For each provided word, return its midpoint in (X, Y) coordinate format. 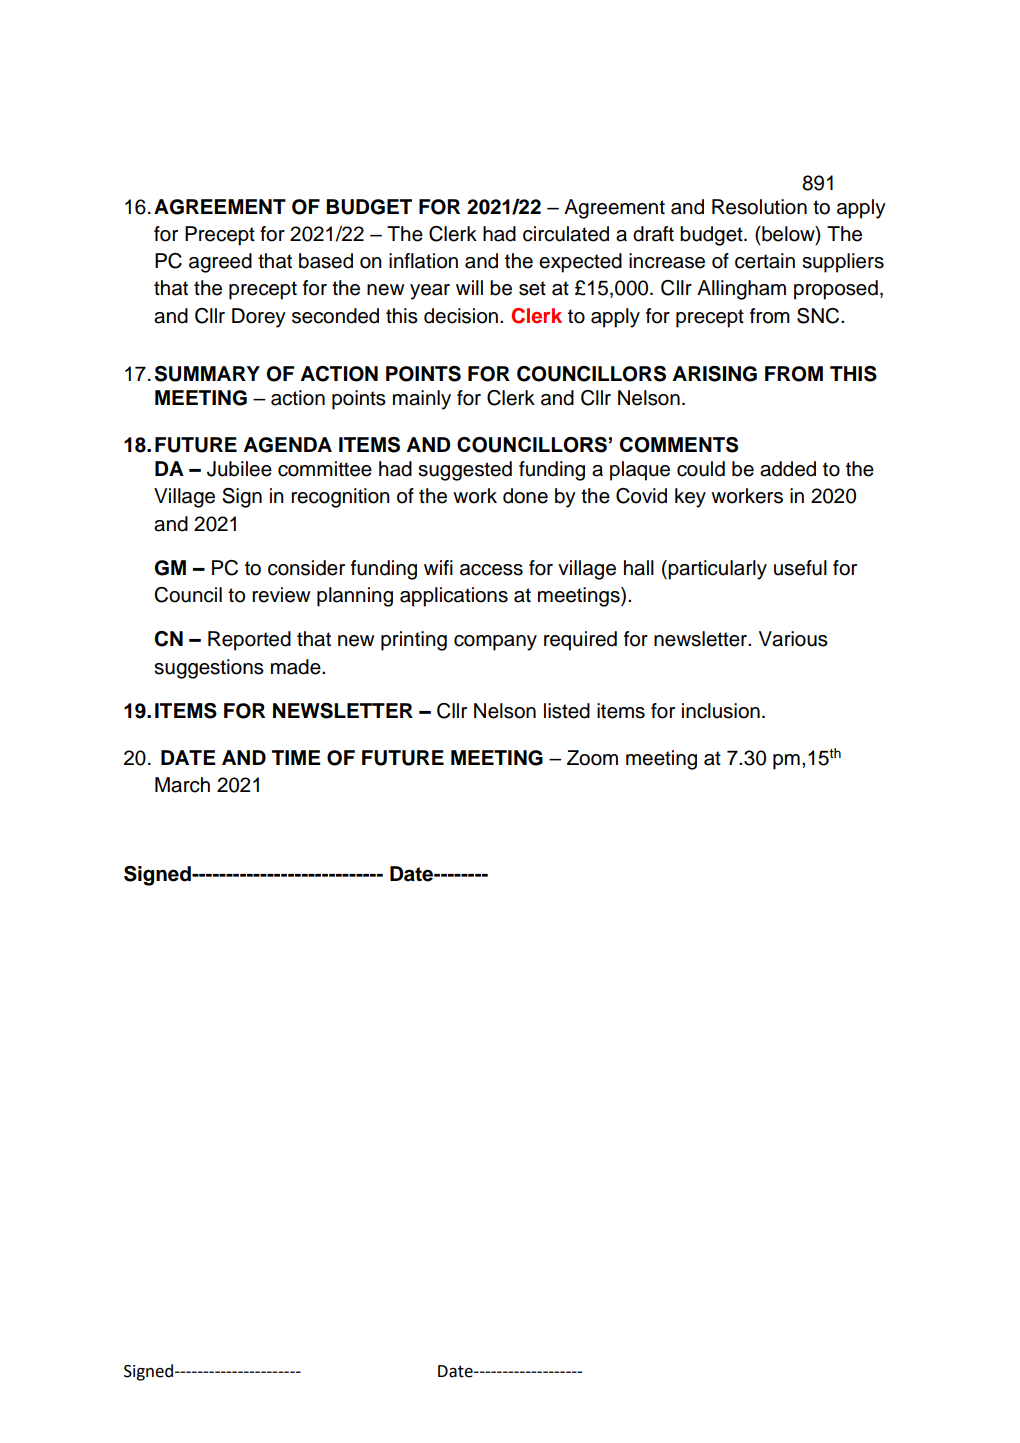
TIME (296, 757)
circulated (566, 234)
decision (461, 316)
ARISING (714, 374)
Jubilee (239, 469)
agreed (220, 263)
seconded (335, 316)
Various (793, 639)
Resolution (759, 207)
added (788, 469)
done (525, 496)
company (495, 643)
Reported (249, 641)
